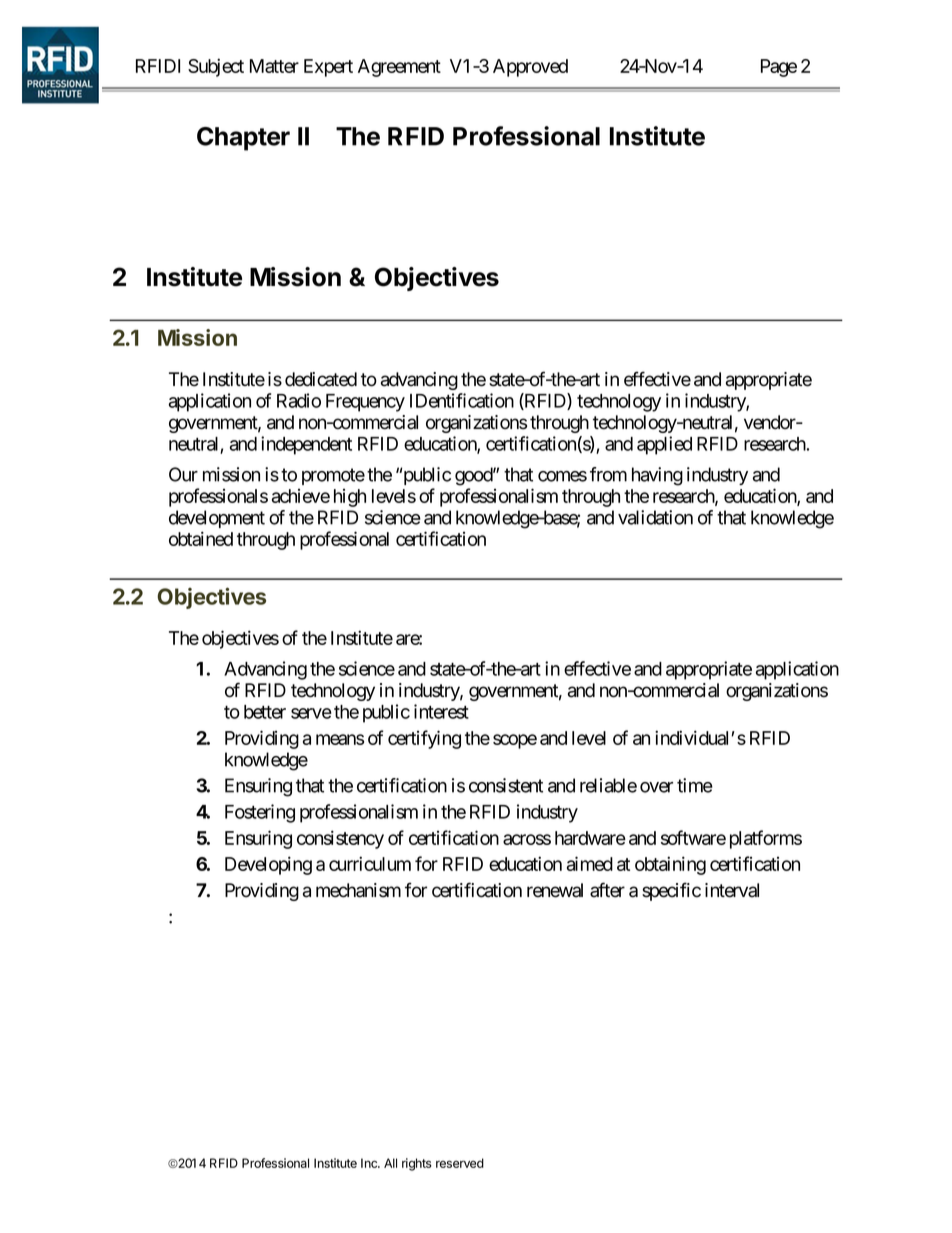  Describe the element at coordinates (350, 498) in the page. I see `high` at that location.
